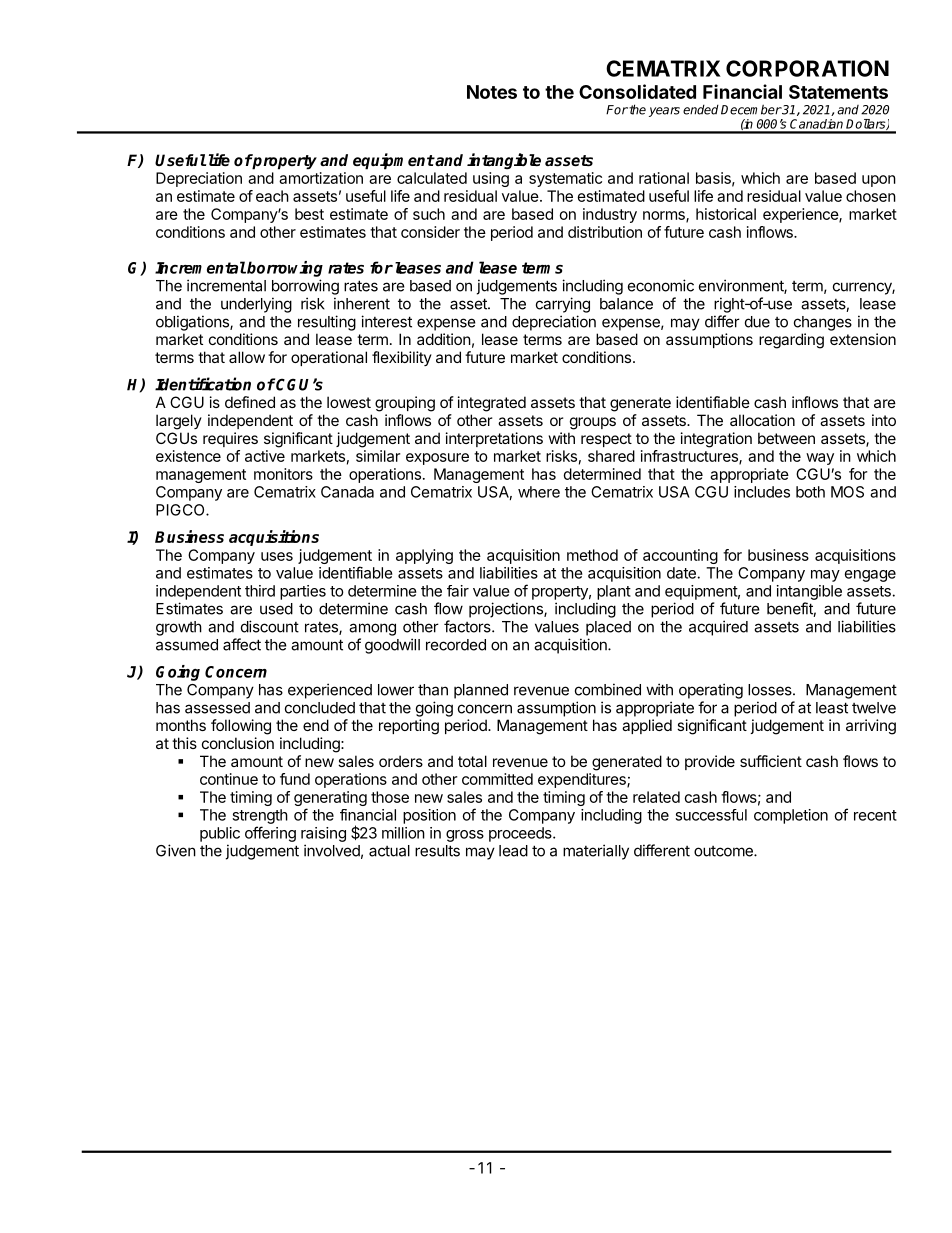 Image resolution: width=952 pixels, height=1233 pixels. Describe the element at coordinates (265, 456) in the screenshot. I see `active` at that location.
